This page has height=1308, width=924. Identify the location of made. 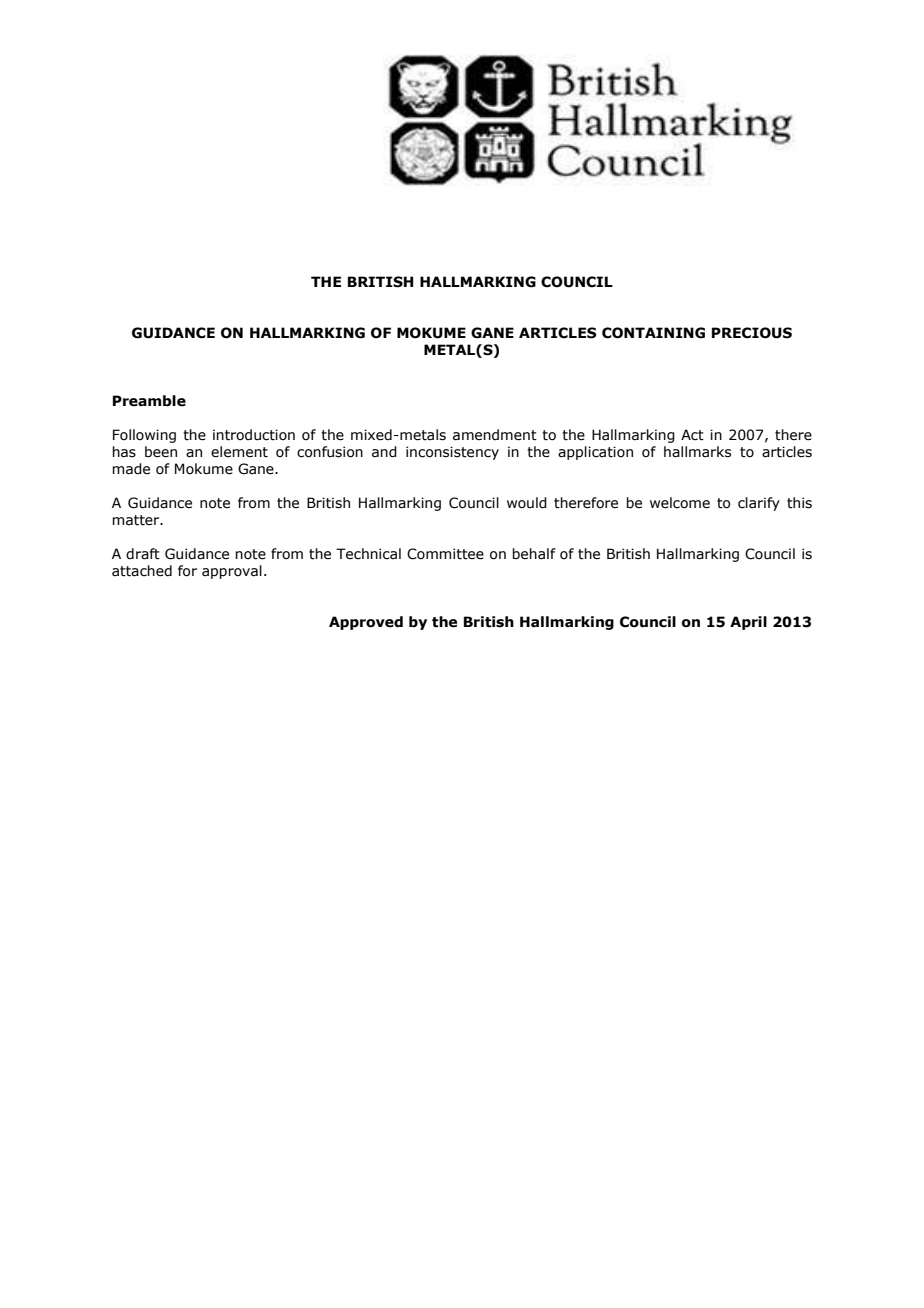
(131, 469).
